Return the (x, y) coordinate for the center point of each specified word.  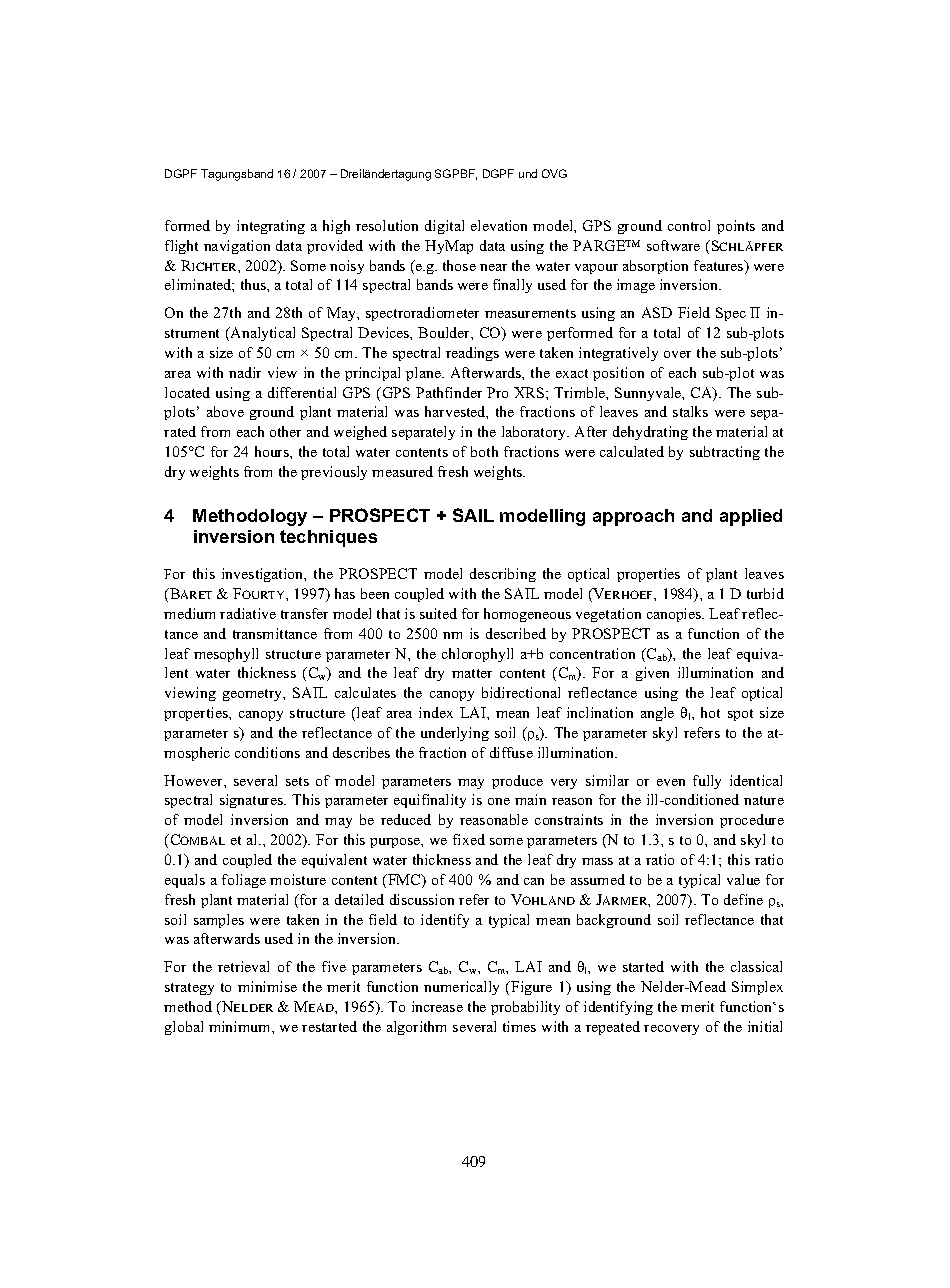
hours (273, 451)
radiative (248, 613)
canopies (675, 615)
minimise (267, 986)
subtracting (725, 453)
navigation (237, 247)
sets (297, 781)
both (484, 451)
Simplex (757, 988)
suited (438, 613)
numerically (461, 988)
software (673, 245)
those (459, 265)
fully (707, 782)
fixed (469, 839)
